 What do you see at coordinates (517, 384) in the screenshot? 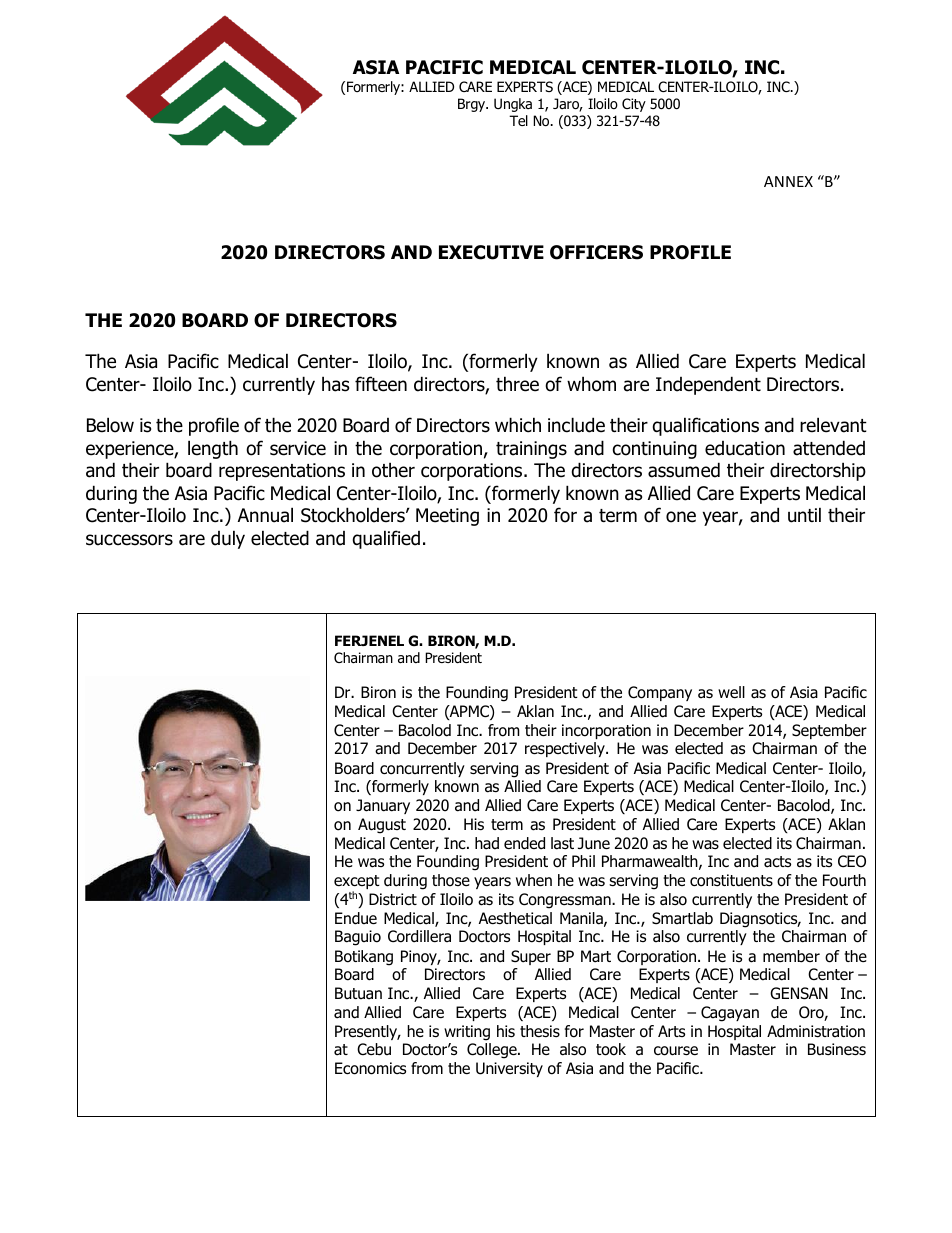
I see `three` at bounding box center [517, 384].
